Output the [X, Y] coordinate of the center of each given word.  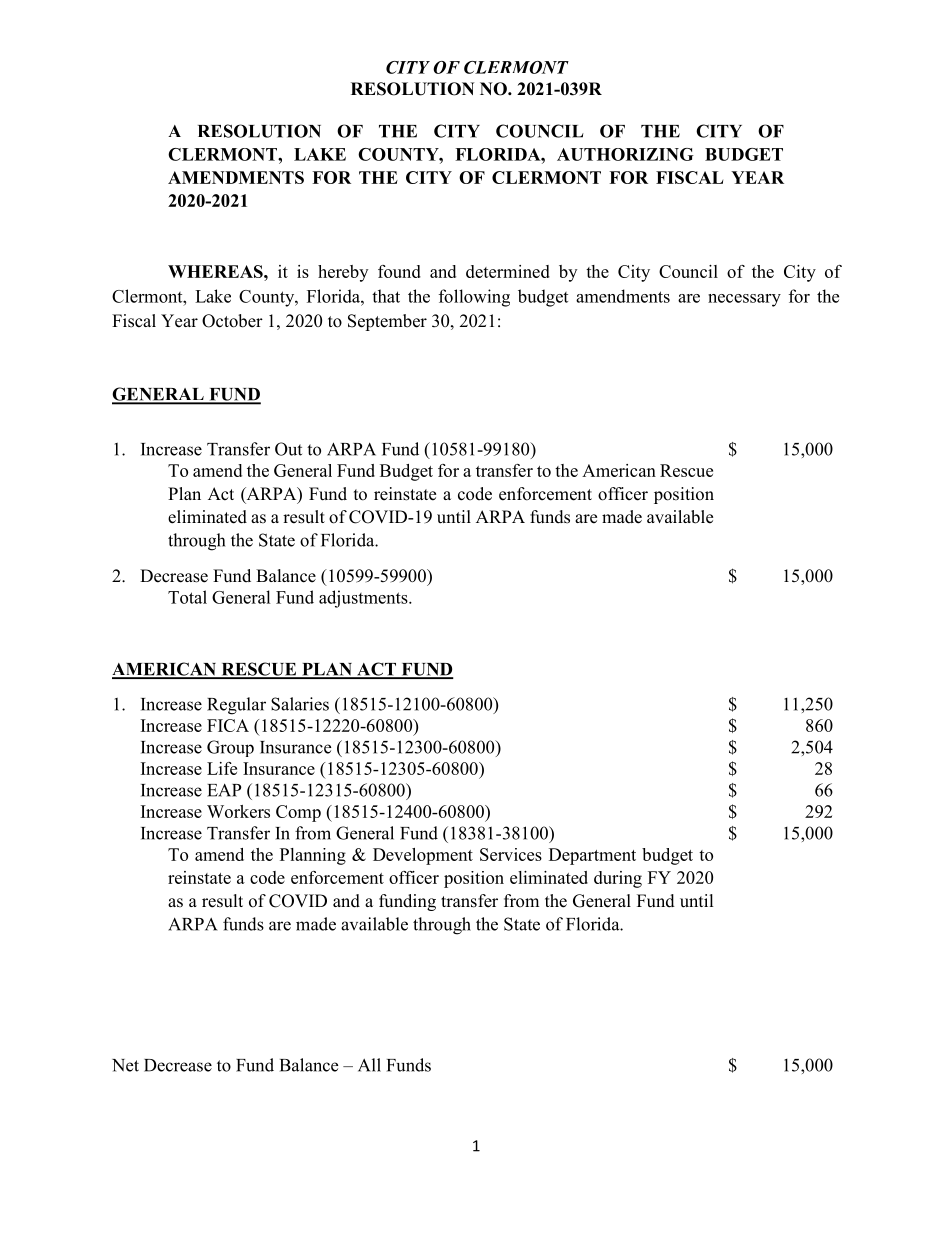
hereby [343, 273]
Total [187, 597]
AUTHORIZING [625, 154]
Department [592, 856]
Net [125, 1065]
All [369, 1065]
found [399, 271]
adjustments [364, 599]
